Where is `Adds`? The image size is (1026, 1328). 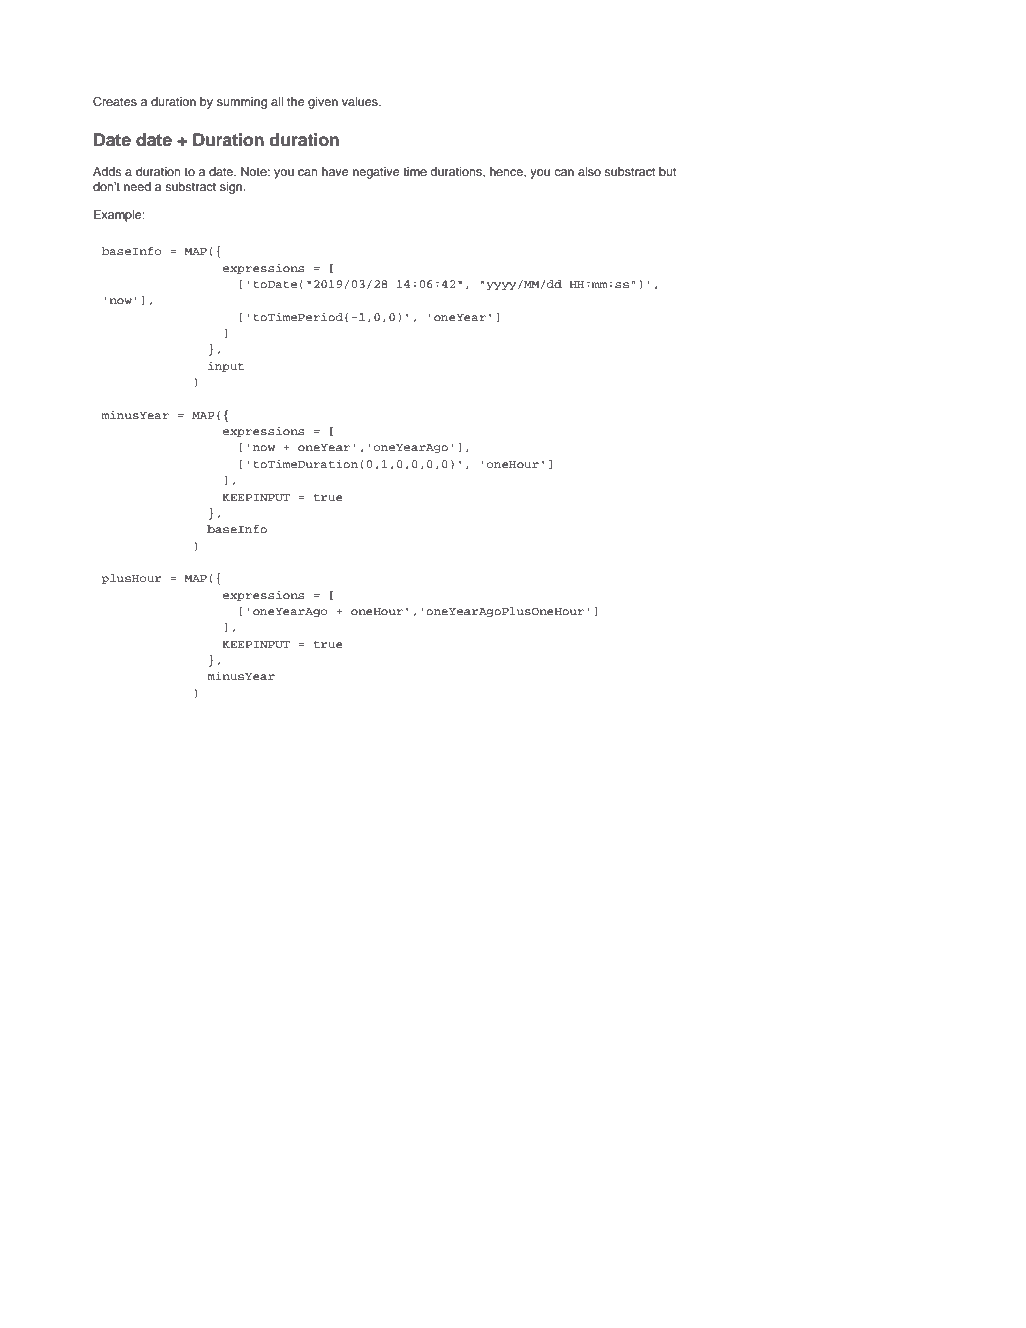
Adds is located at coordinates (107, 171).
